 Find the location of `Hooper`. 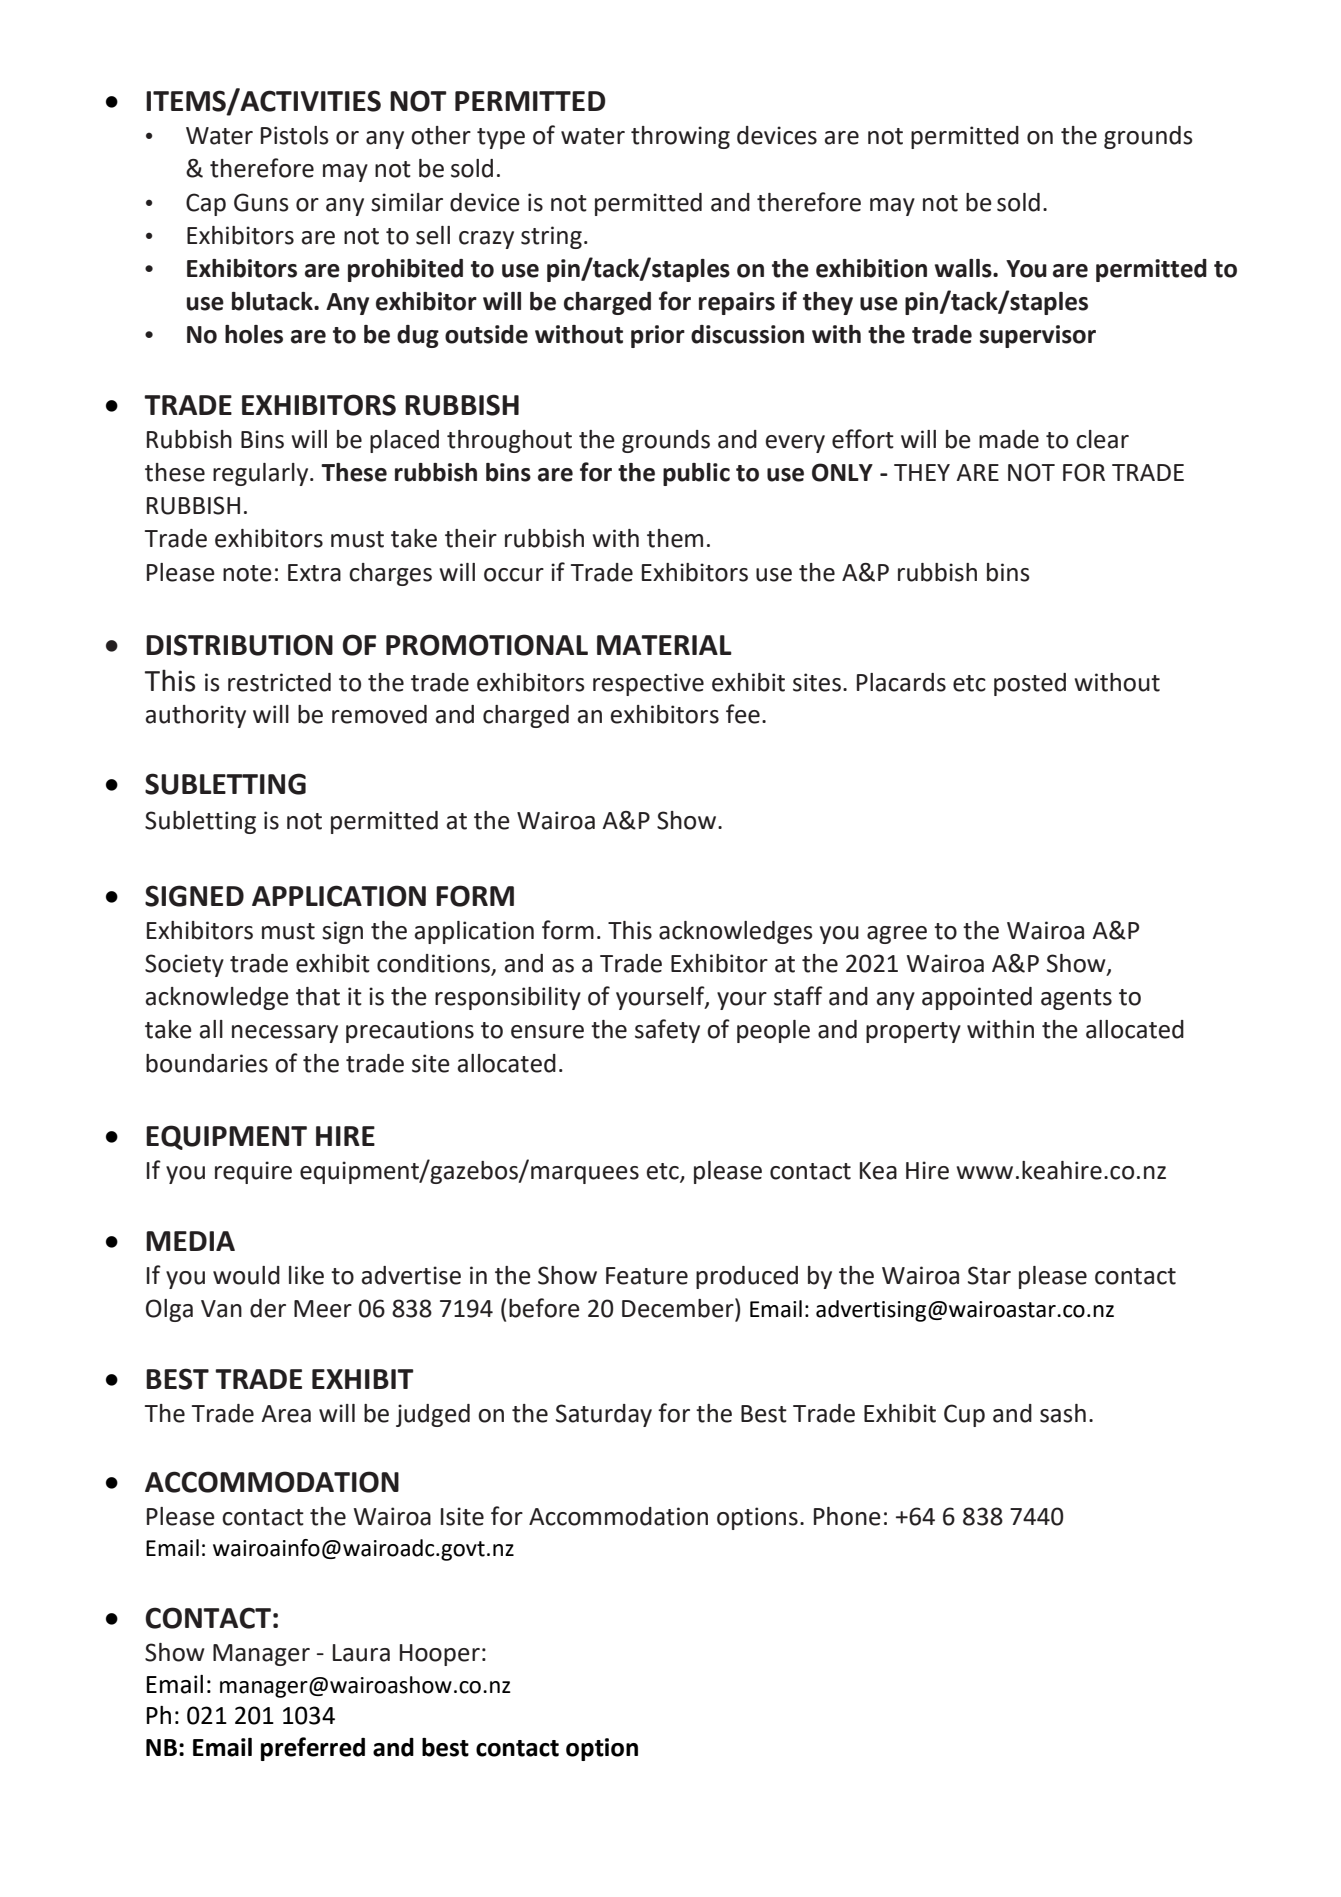

Hooper is located at coordinates (440, 1655).
